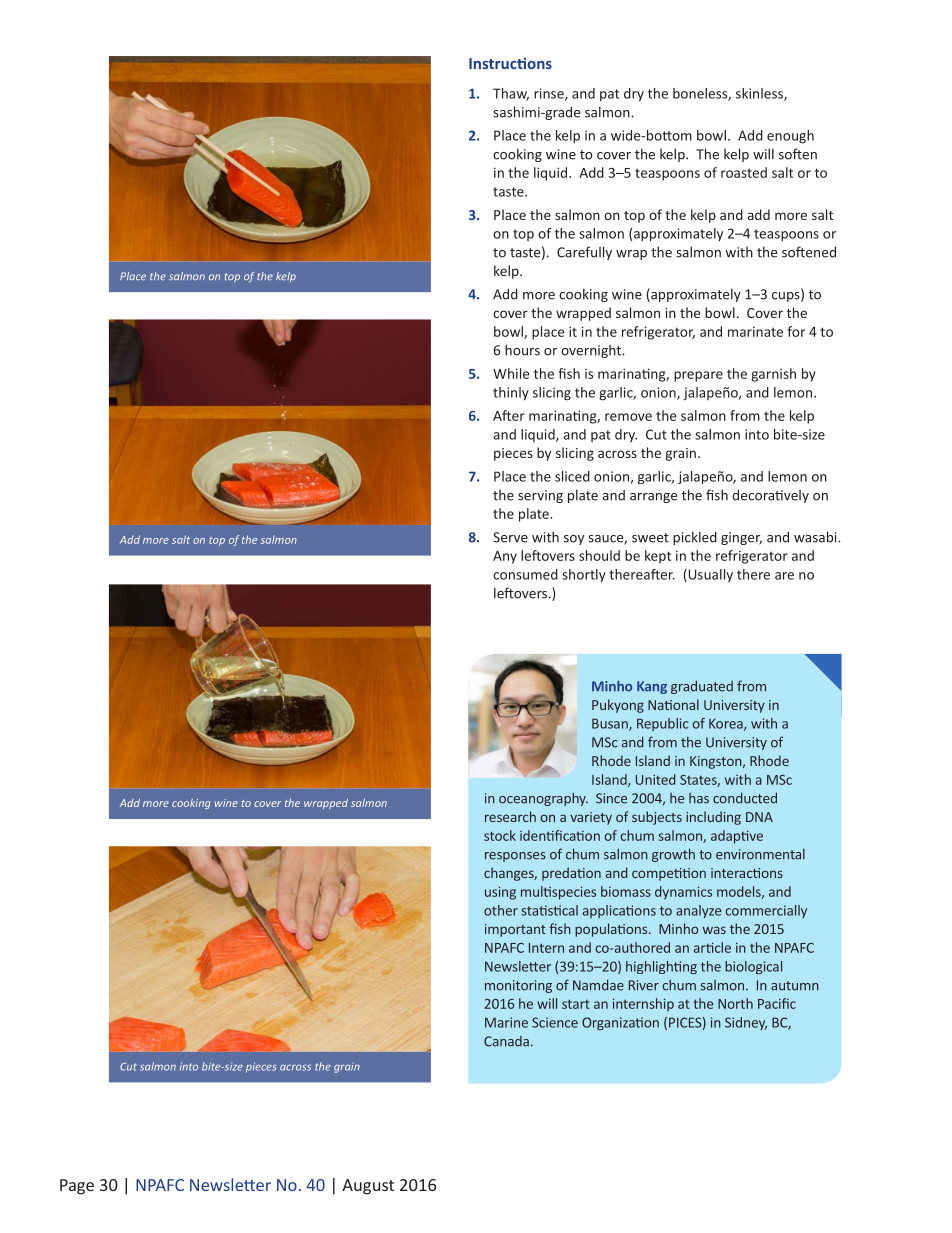  I want to click on Usually, so click(709, 575).
